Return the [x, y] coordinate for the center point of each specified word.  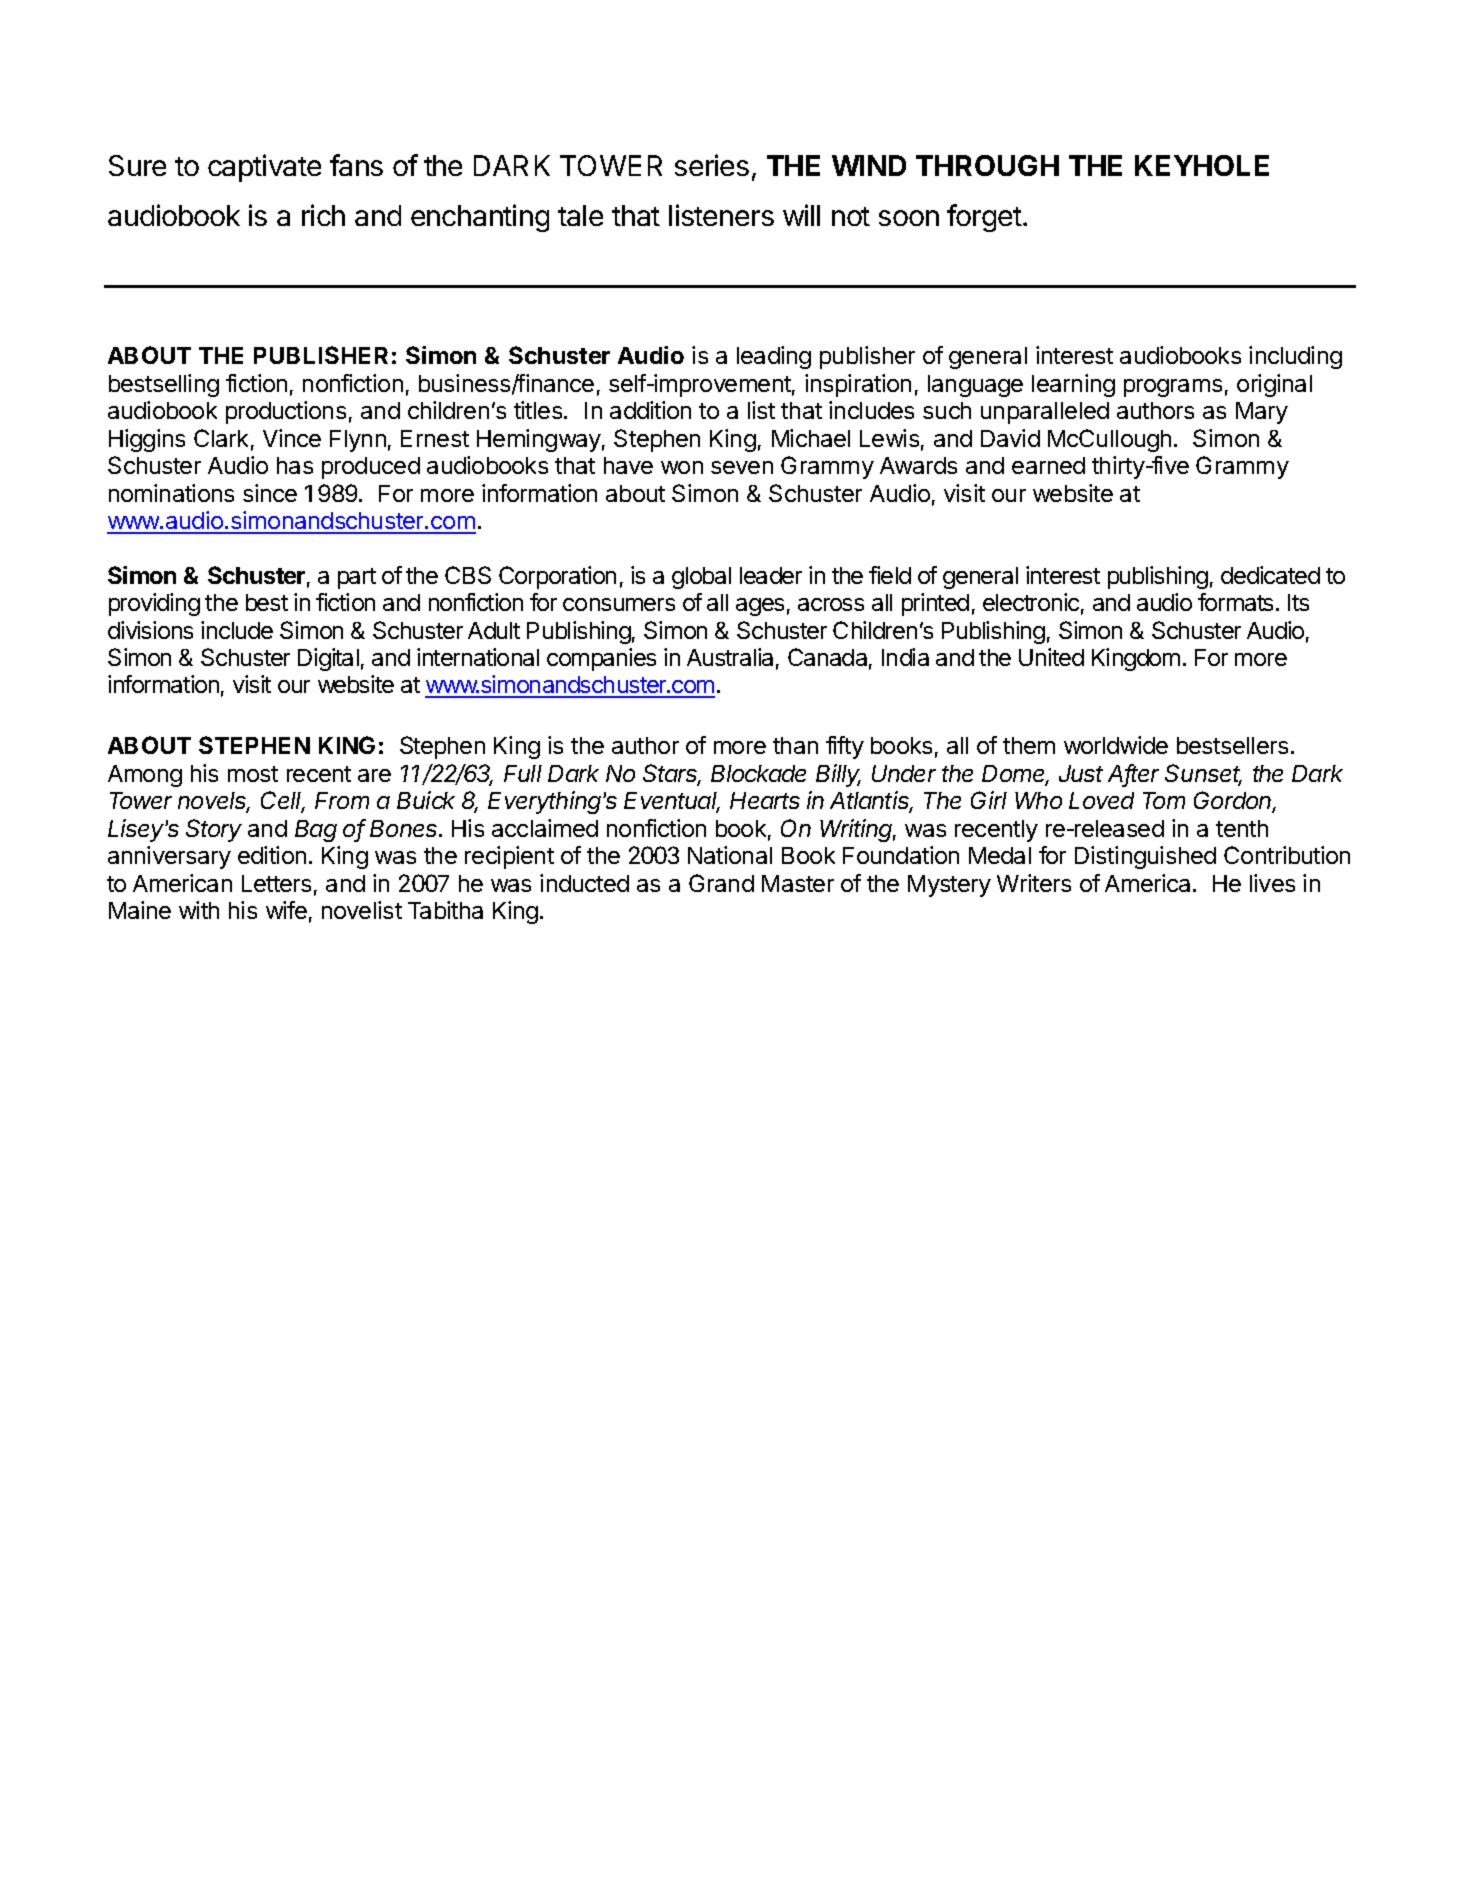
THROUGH [987, 165]
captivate [264, 168]
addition [650, 410]
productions [286, 412]
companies [601, 659]
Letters [276, 883]
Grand [721, 883]
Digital [328, 659]
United [1051, 657]
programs [1173, 388]
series [712, 165]
